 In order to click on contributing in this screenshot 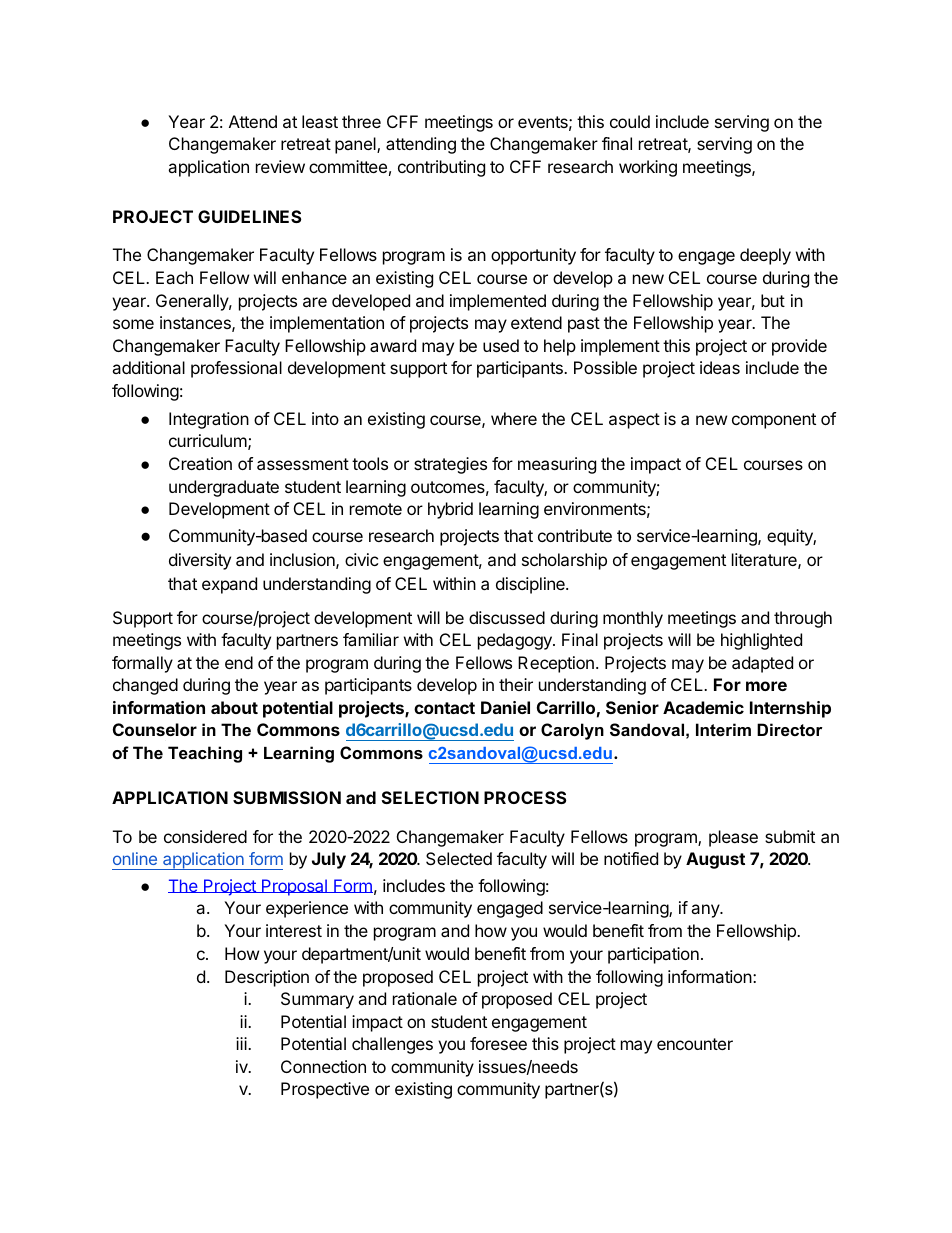, I will do `click(441, 168)`.
